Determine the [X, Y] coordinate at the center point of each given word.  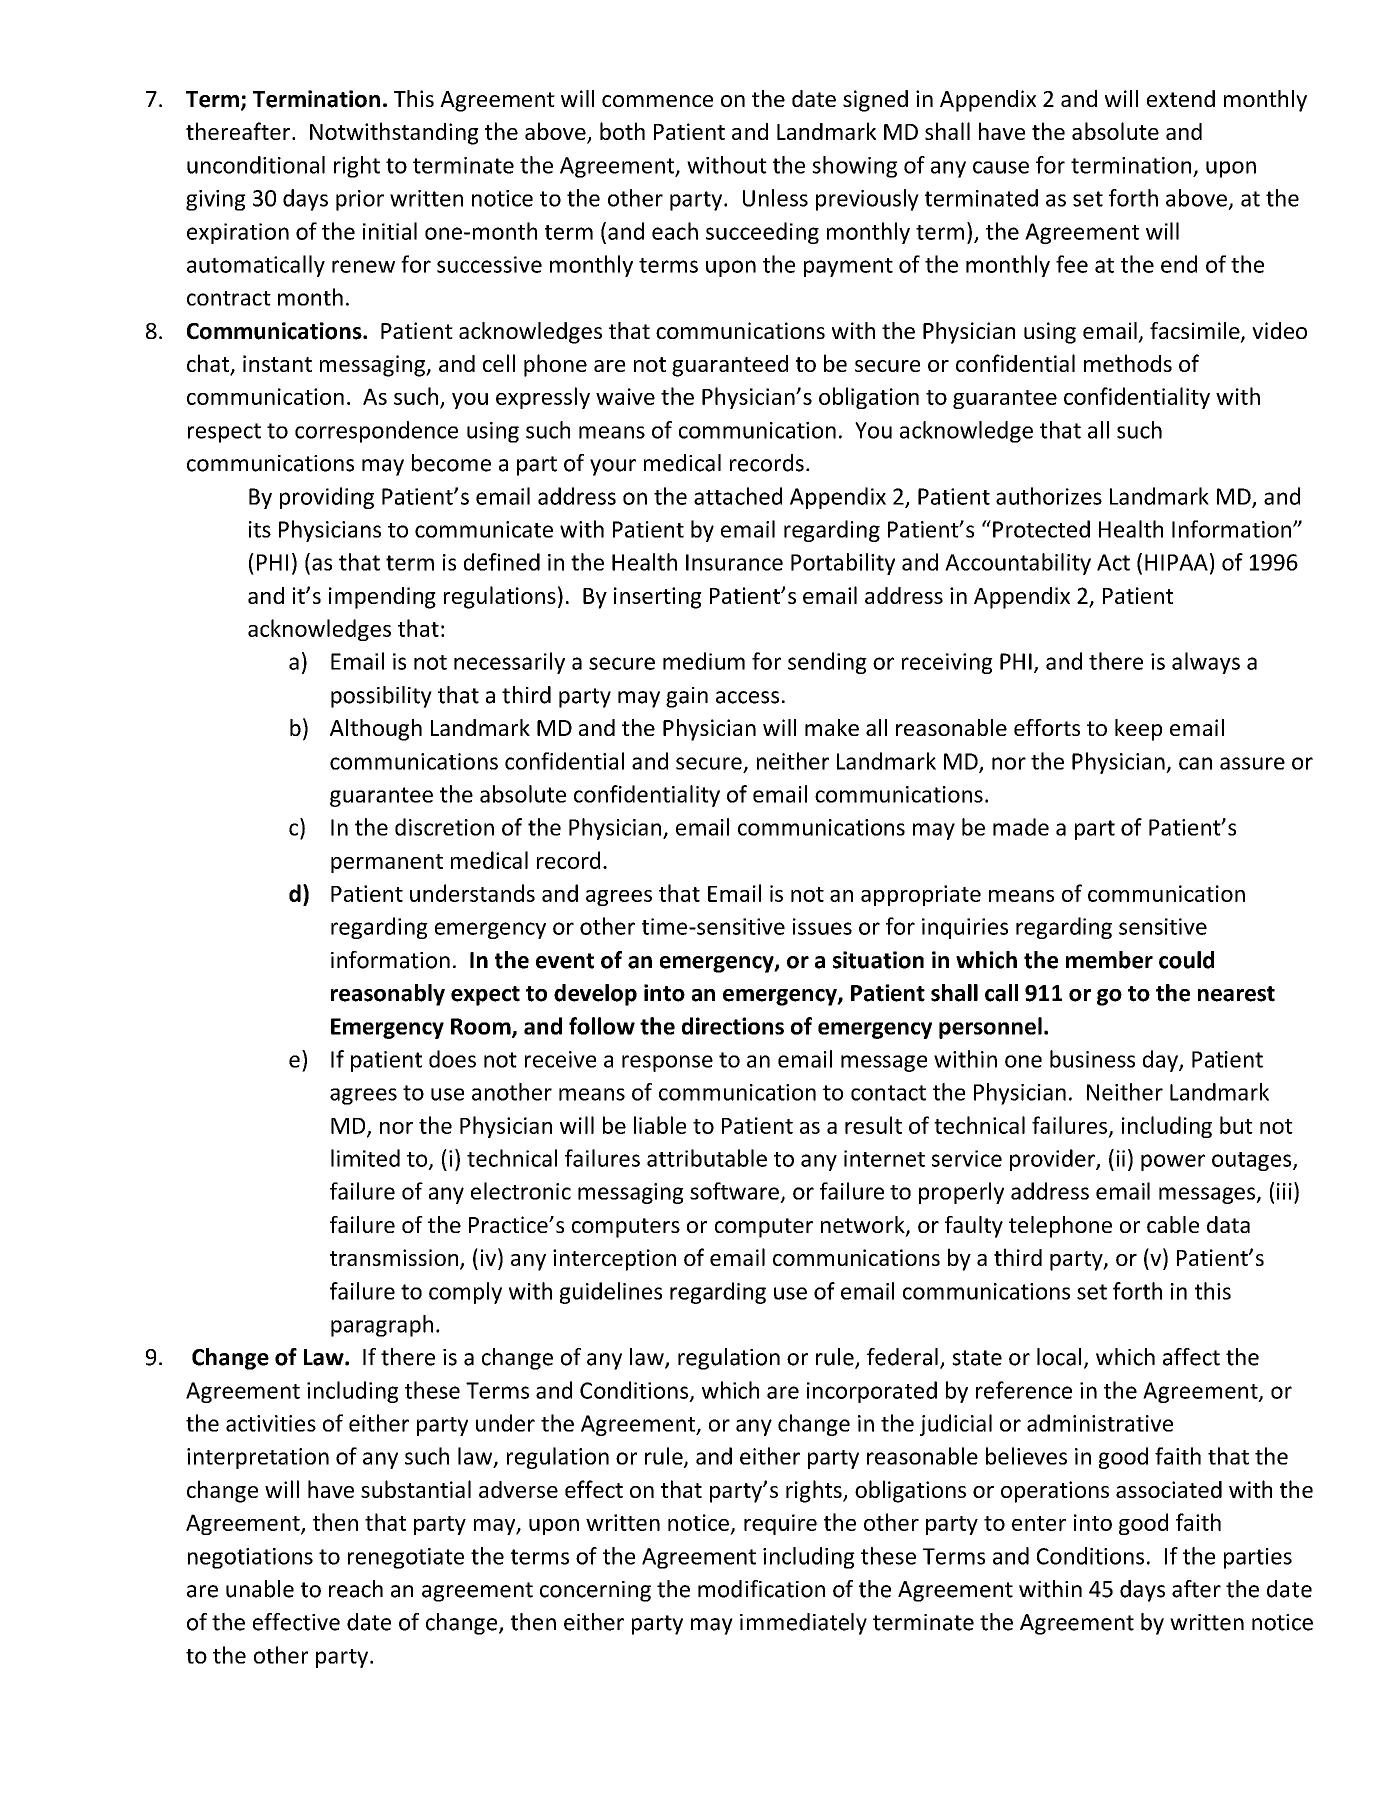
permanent [387, 863]
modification [761, 1589]
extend [1181, 98]
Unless [775, 198]
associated [1169, 1489]
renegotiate [406, 1558]
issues [822, 926]
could [1186, 960]
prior [360, 200]
